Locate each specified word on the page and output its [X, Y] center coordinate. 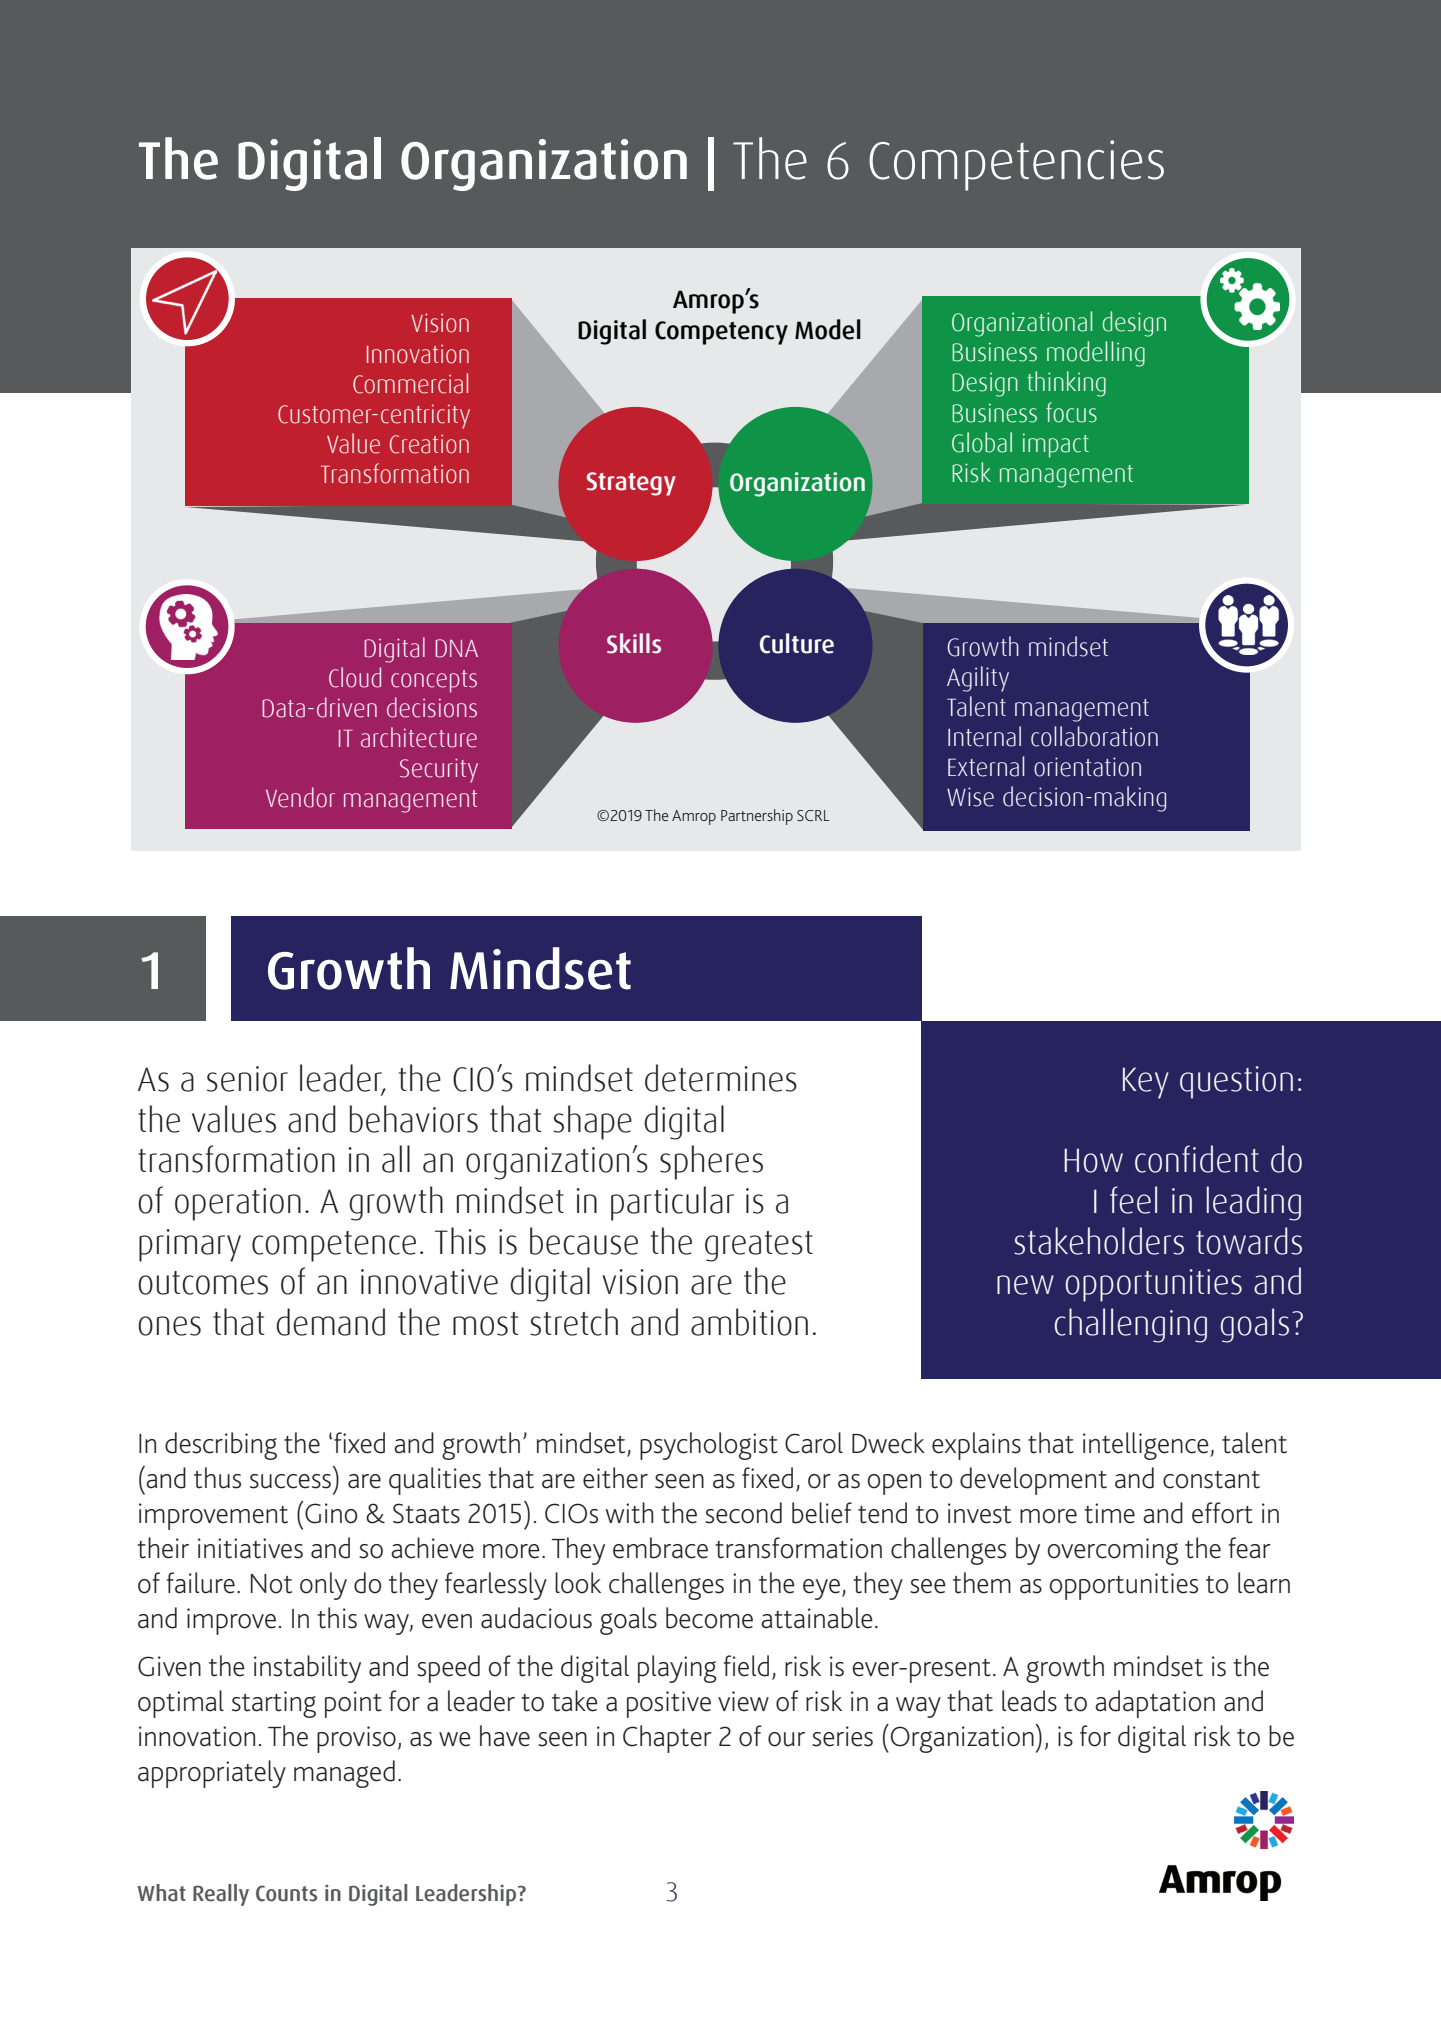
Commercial [410, 383]
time [1109, 1513]
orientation [1087, 767]
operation [238, 1204]
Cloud [355, 677]
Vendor [300, 797]
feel [1133, 1200]
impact [1056, 445]
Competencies [1016, 165]
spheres [711, 1162]
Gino [331, 1513]
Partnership [757, 817]
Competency [721, 333]
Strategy [631, 484]
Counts [286, 1893]
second [743, 1513]
